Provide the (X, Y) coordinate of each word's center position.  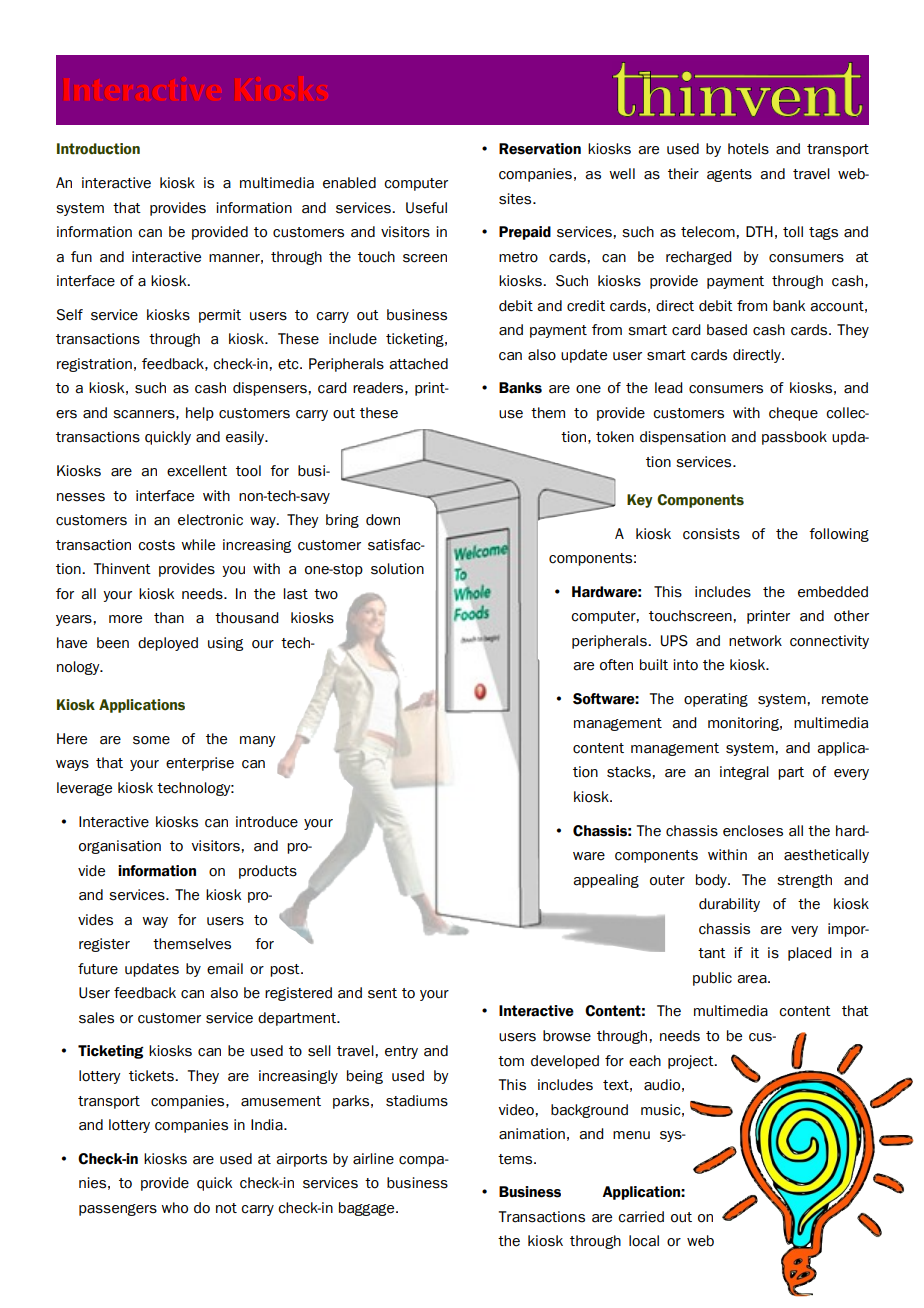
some (151, 740)
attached (418, 364)
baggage (368, 1209)
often (616, 665)
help (200, 414)
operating (716, 700)
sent (382, 993)
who (174, 1208)
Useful (426, 208)
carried (641, 1217)
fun (81, 257)
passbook (794, 438)
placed (810, 954)
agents (729, 175)
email (225, 969)
